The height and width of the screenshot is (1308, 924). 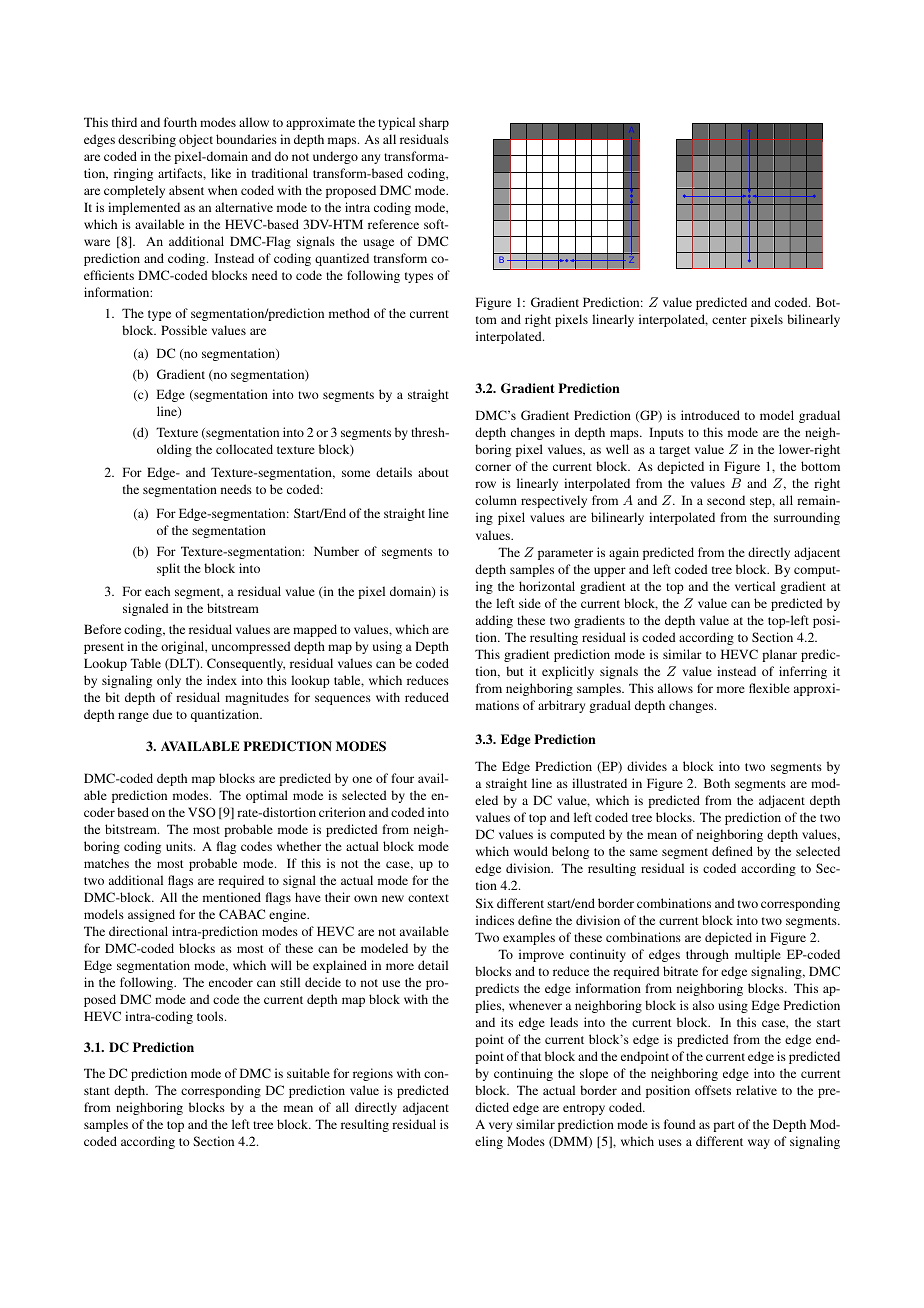 What do you see at coordinates (180, 846) in the screenshot?
I see `units` at bounding box center [180, 846].
